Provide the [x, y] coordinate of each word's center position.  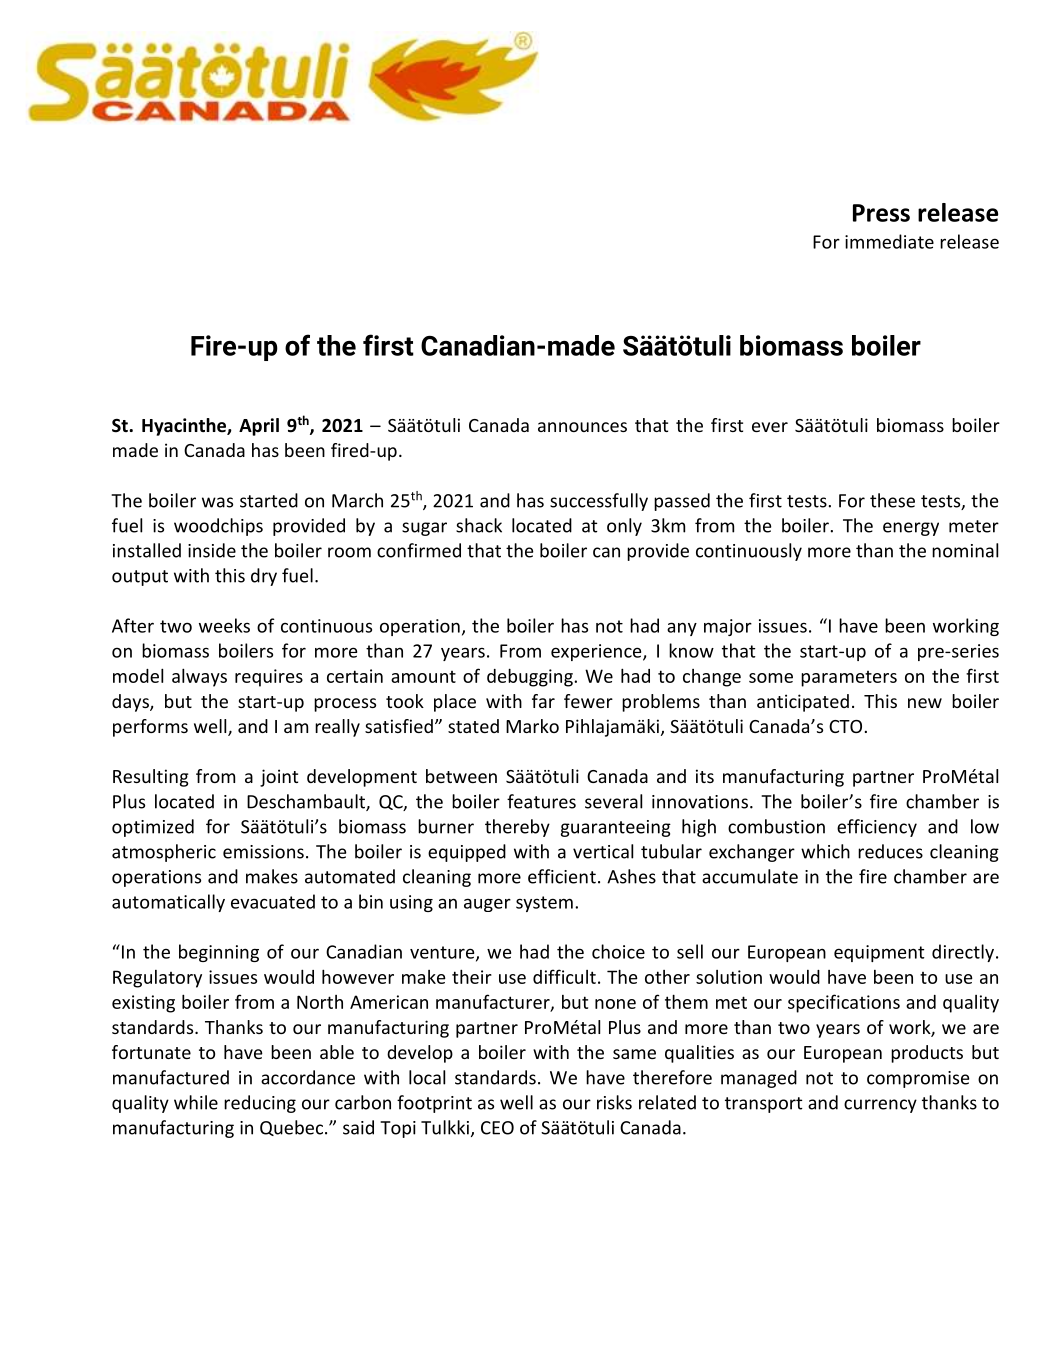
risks [614, 1102]
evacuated [273, 901]
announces [582, 427]
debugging [531, 677]
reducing [260, 1104]
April [259, 427]
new [925, 703]
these [892, 500]
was [217, 502]
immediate [889, 241]
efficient [562, 876]
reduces [890, 851]
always [199, 677]
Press [881, 213]
